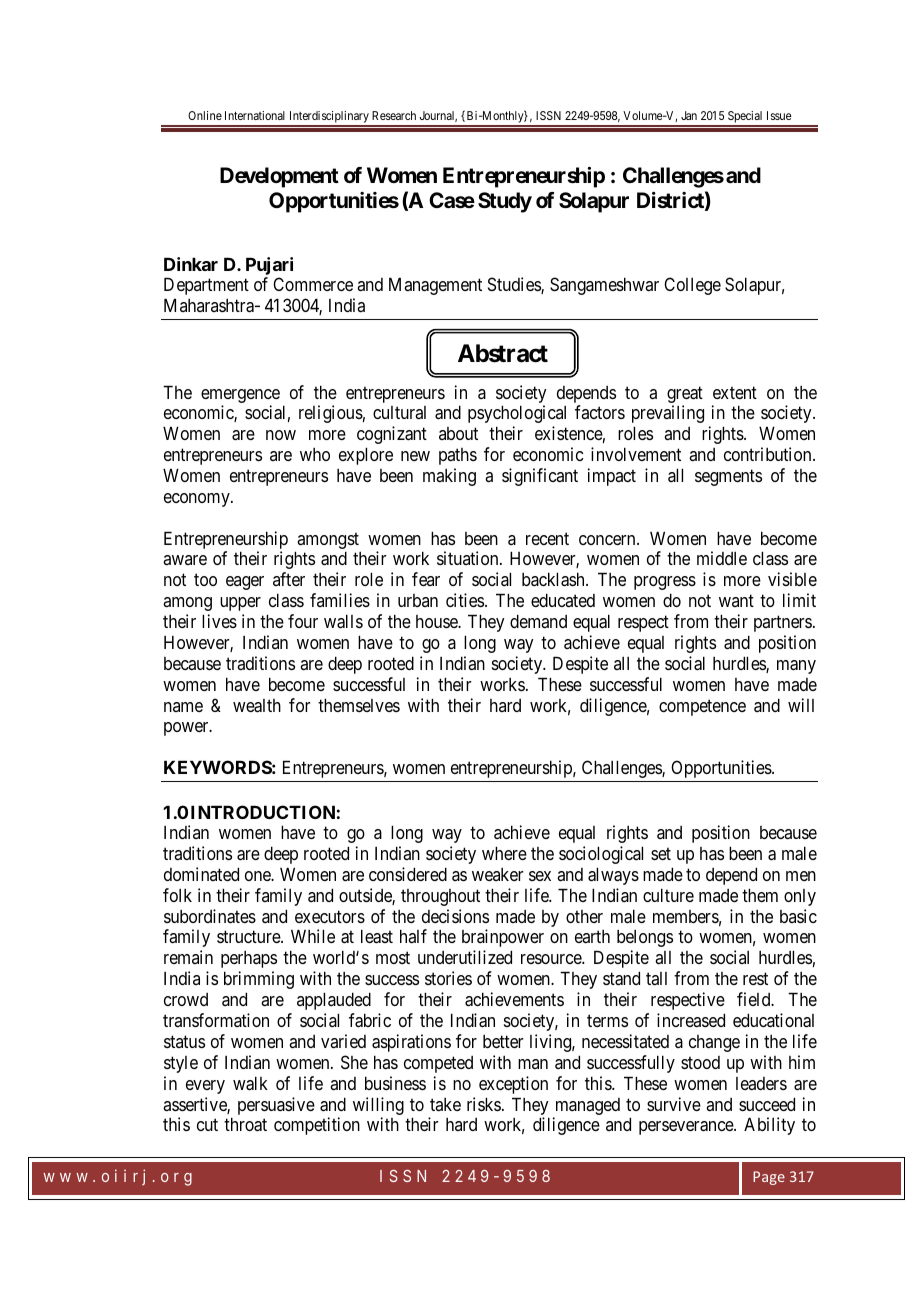  What do you see at coordinates (245, 1124) in the image?
I see `throat` at bounding box center [245, 1124].
